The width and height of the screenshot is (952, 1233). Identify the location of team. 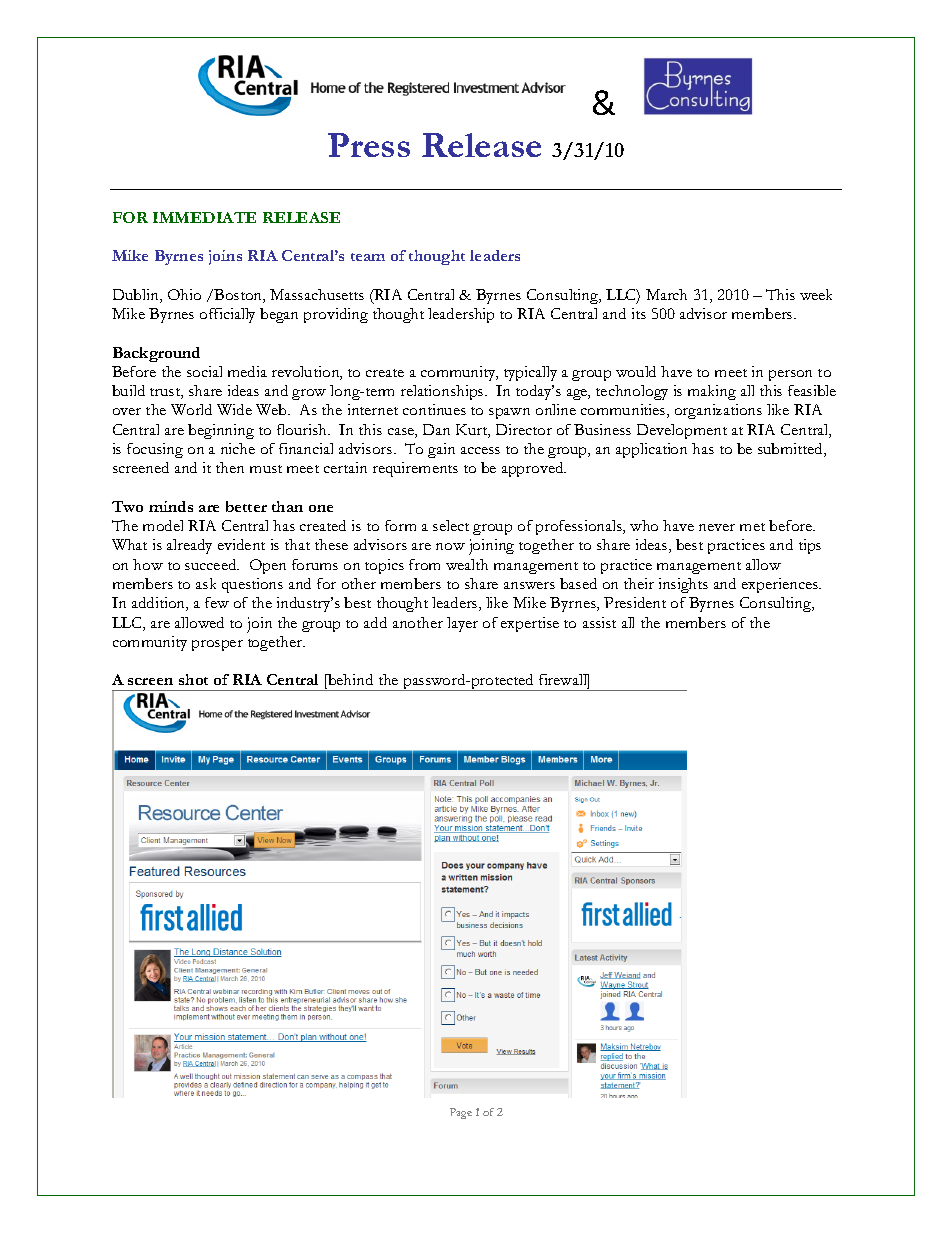
(368, 257).
